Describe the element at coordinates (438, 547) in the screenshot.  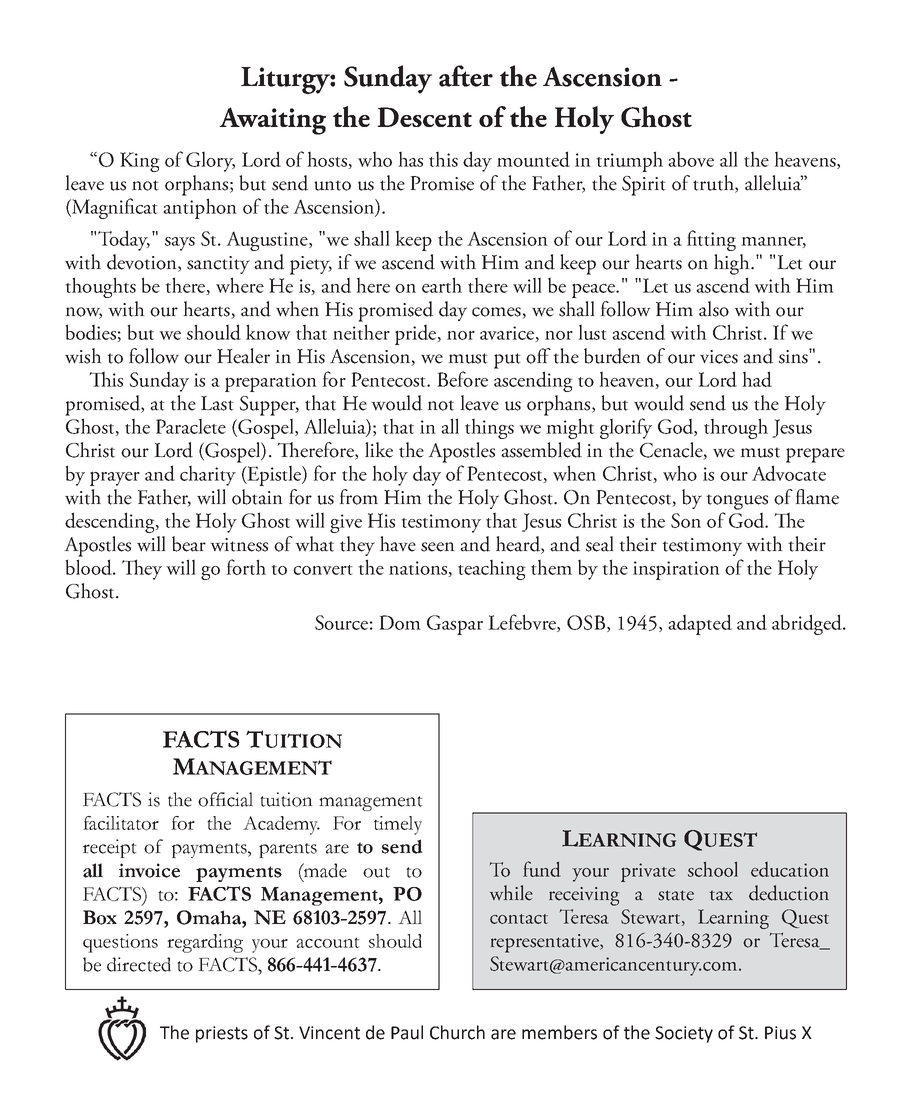
I see `seen` at that location.
